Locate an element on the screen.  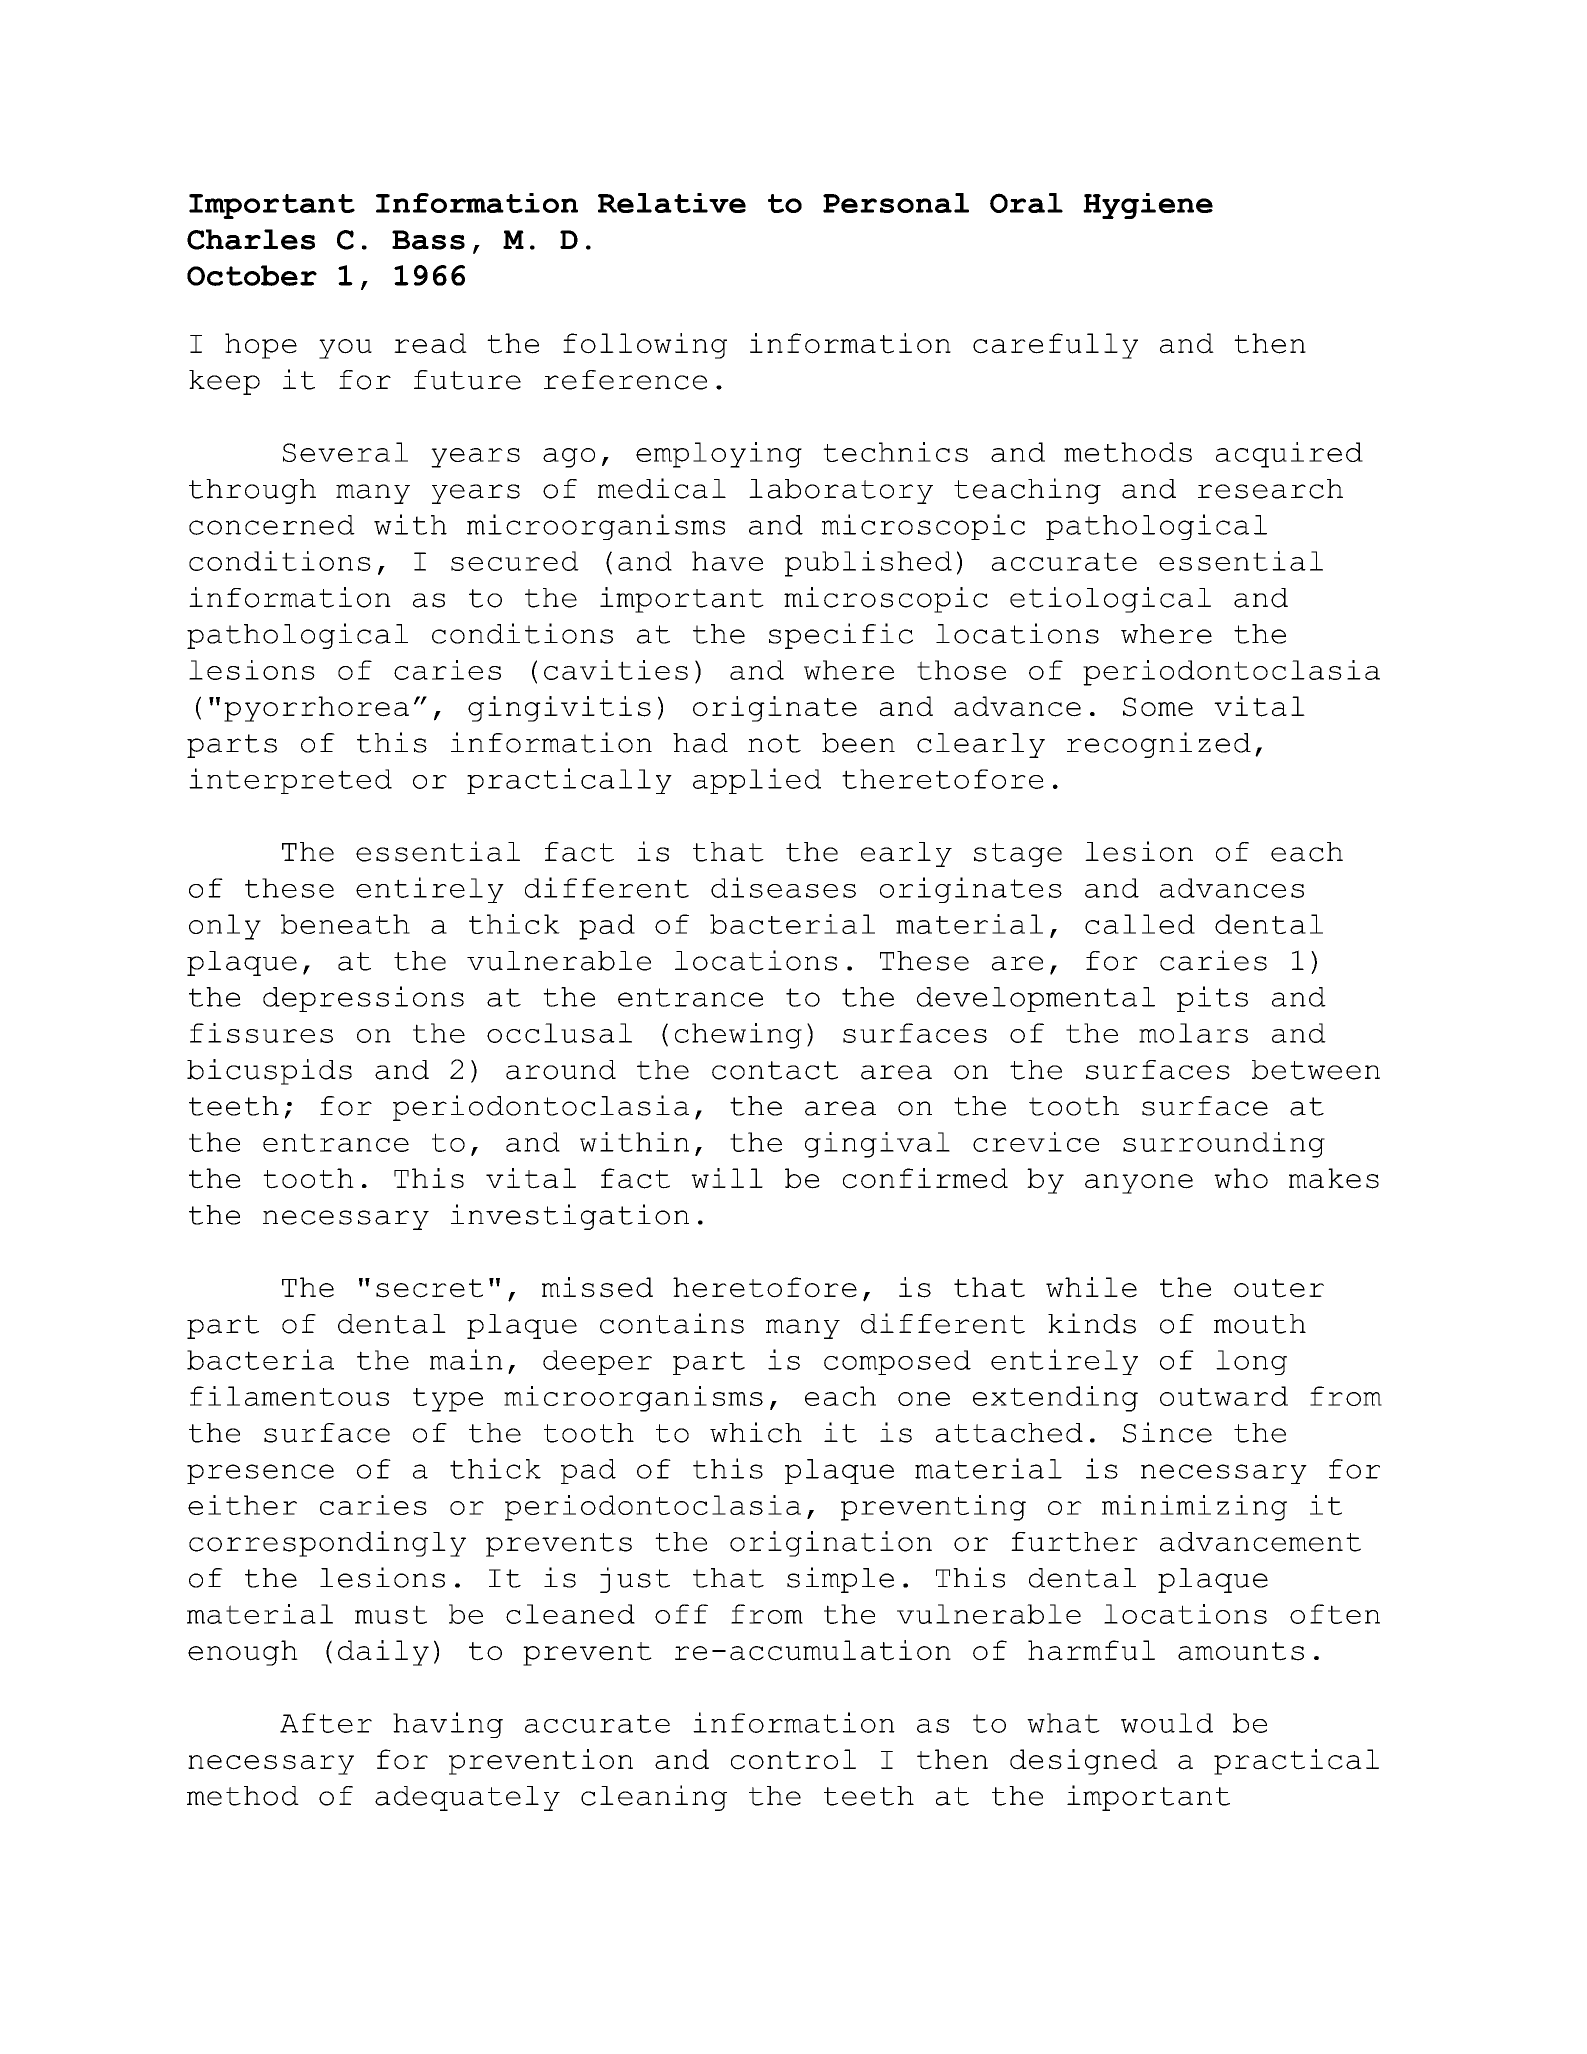
have is located at coordinates (727, 561).
